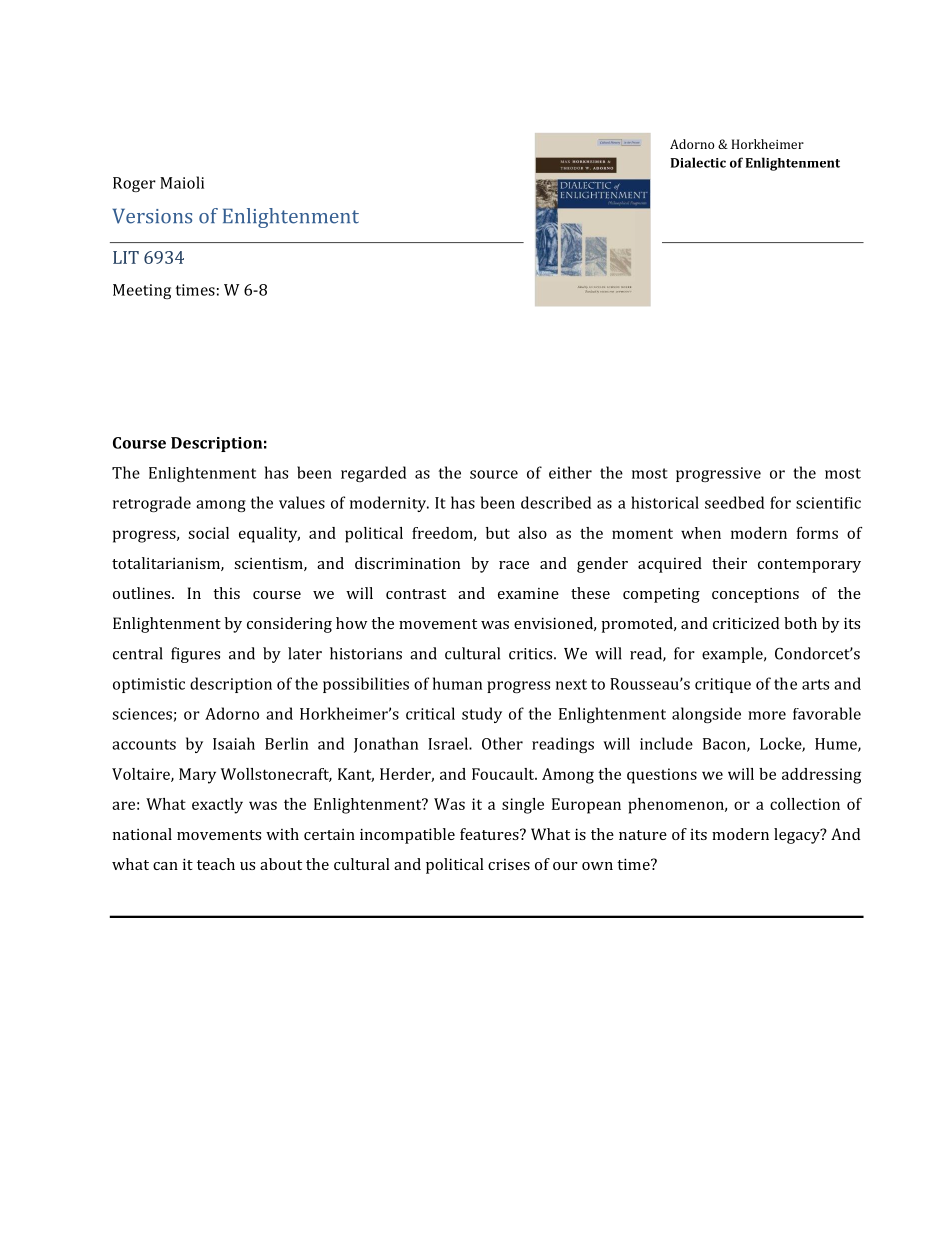 This screenshot has height=1233, width=952. I want to click on Meeting, so click(142, 291).
